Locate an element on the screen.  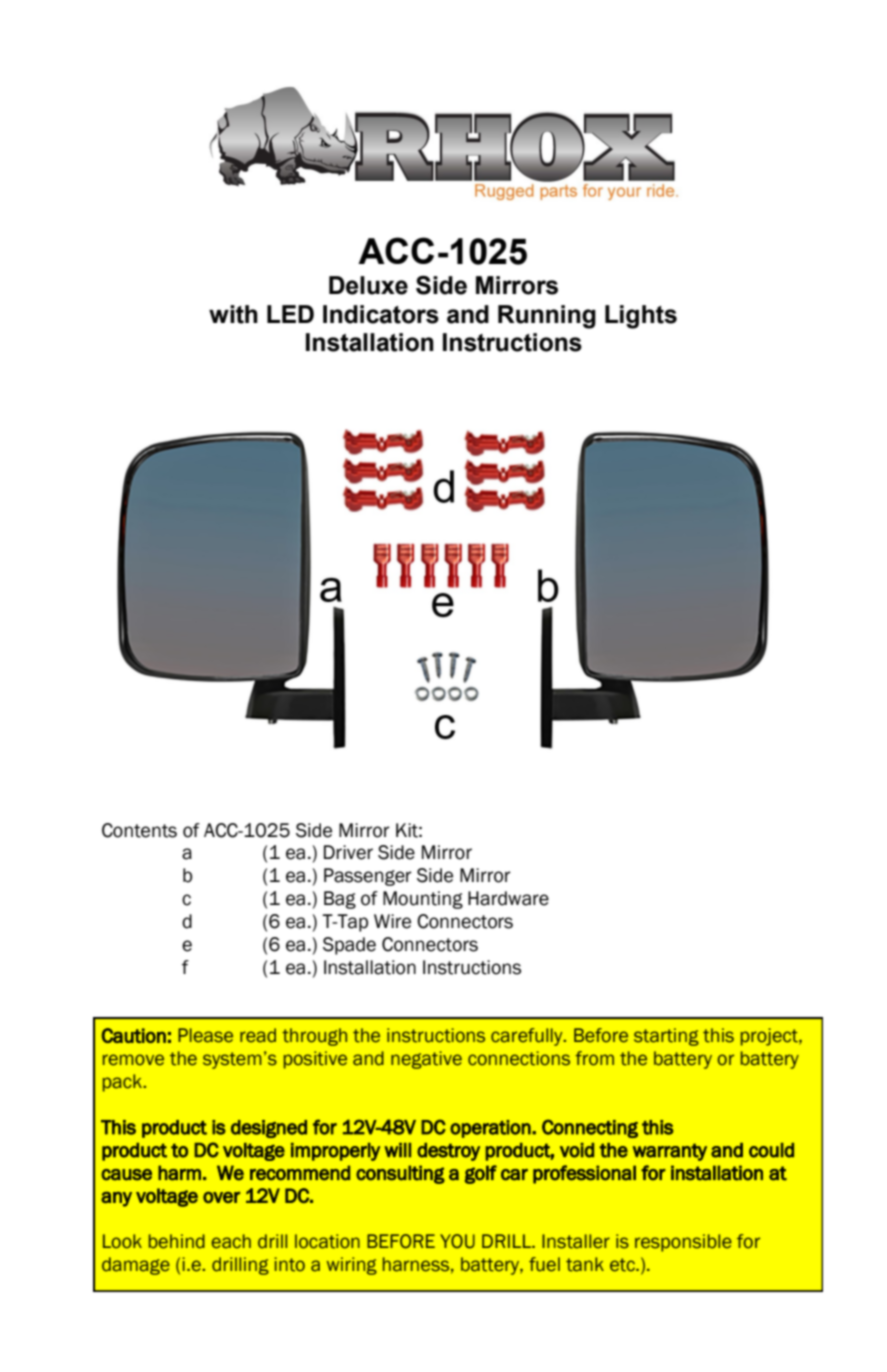
YOU is located at coordinates (457, 1241).
